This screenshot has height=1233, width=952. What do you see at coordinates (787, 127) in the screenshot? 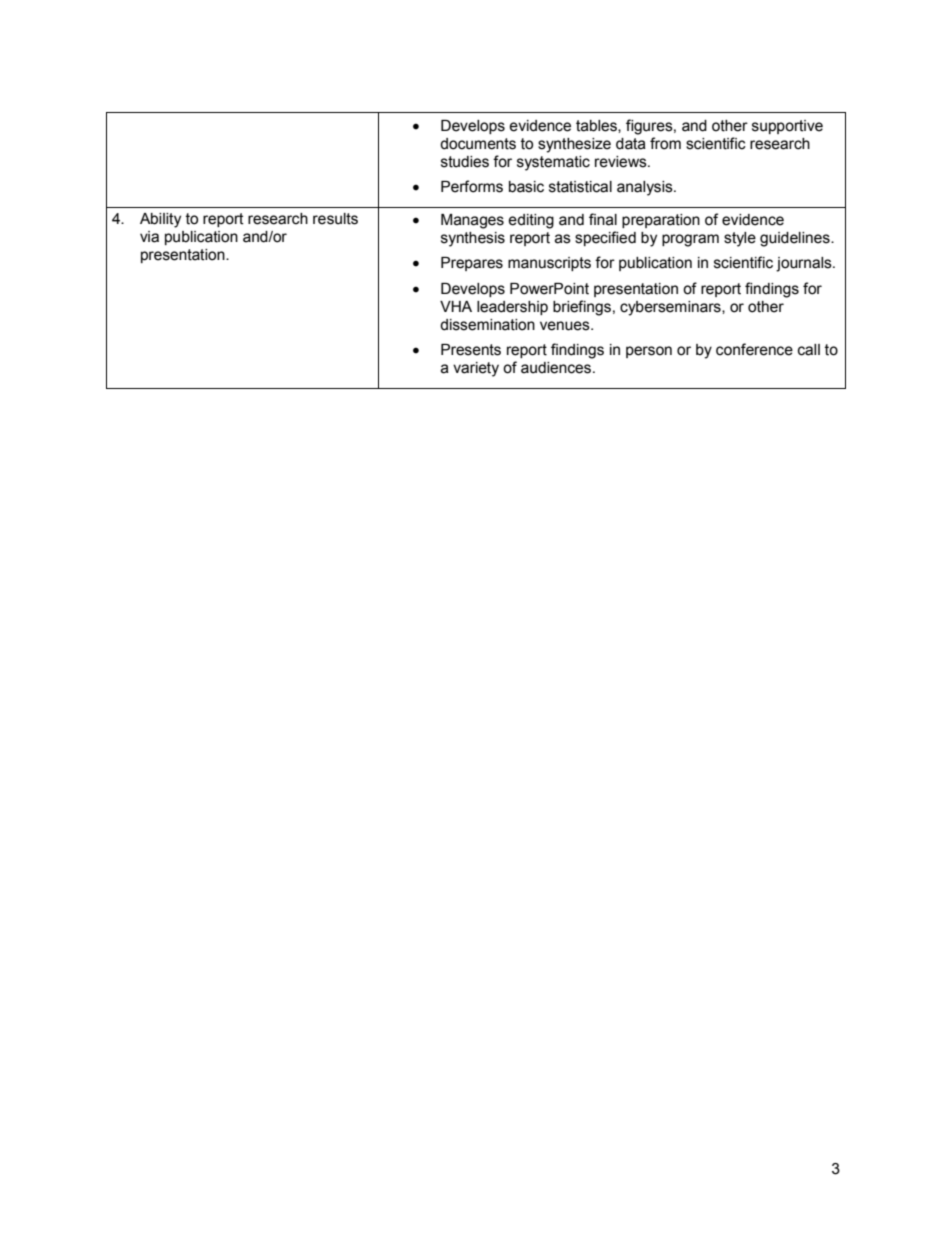
I see `supportive` at bounding box center [787, 127].
